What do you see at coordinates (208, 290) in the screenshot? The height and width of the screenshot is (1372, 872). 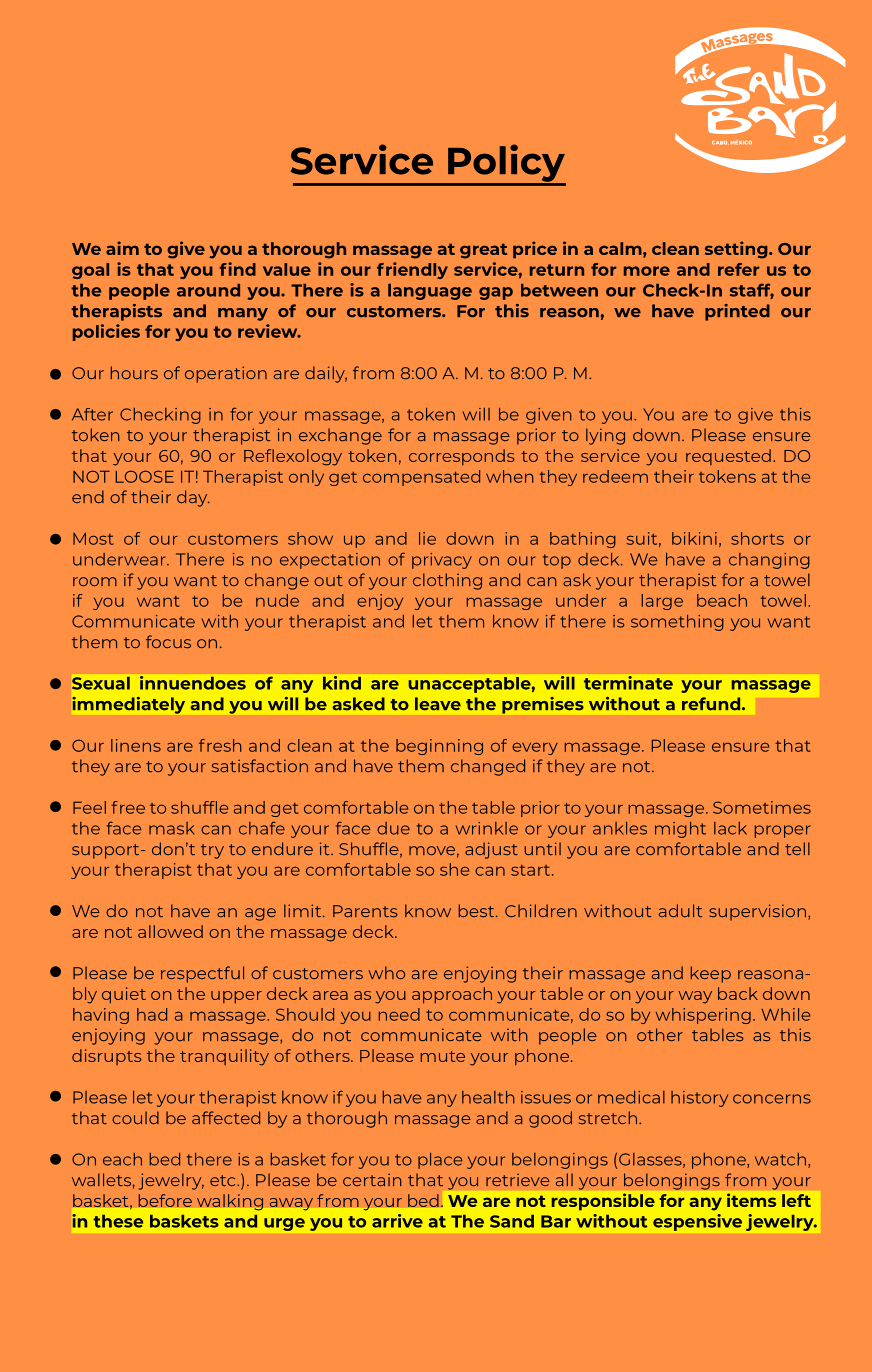 I see `around` at bounding box center [208, 290].
